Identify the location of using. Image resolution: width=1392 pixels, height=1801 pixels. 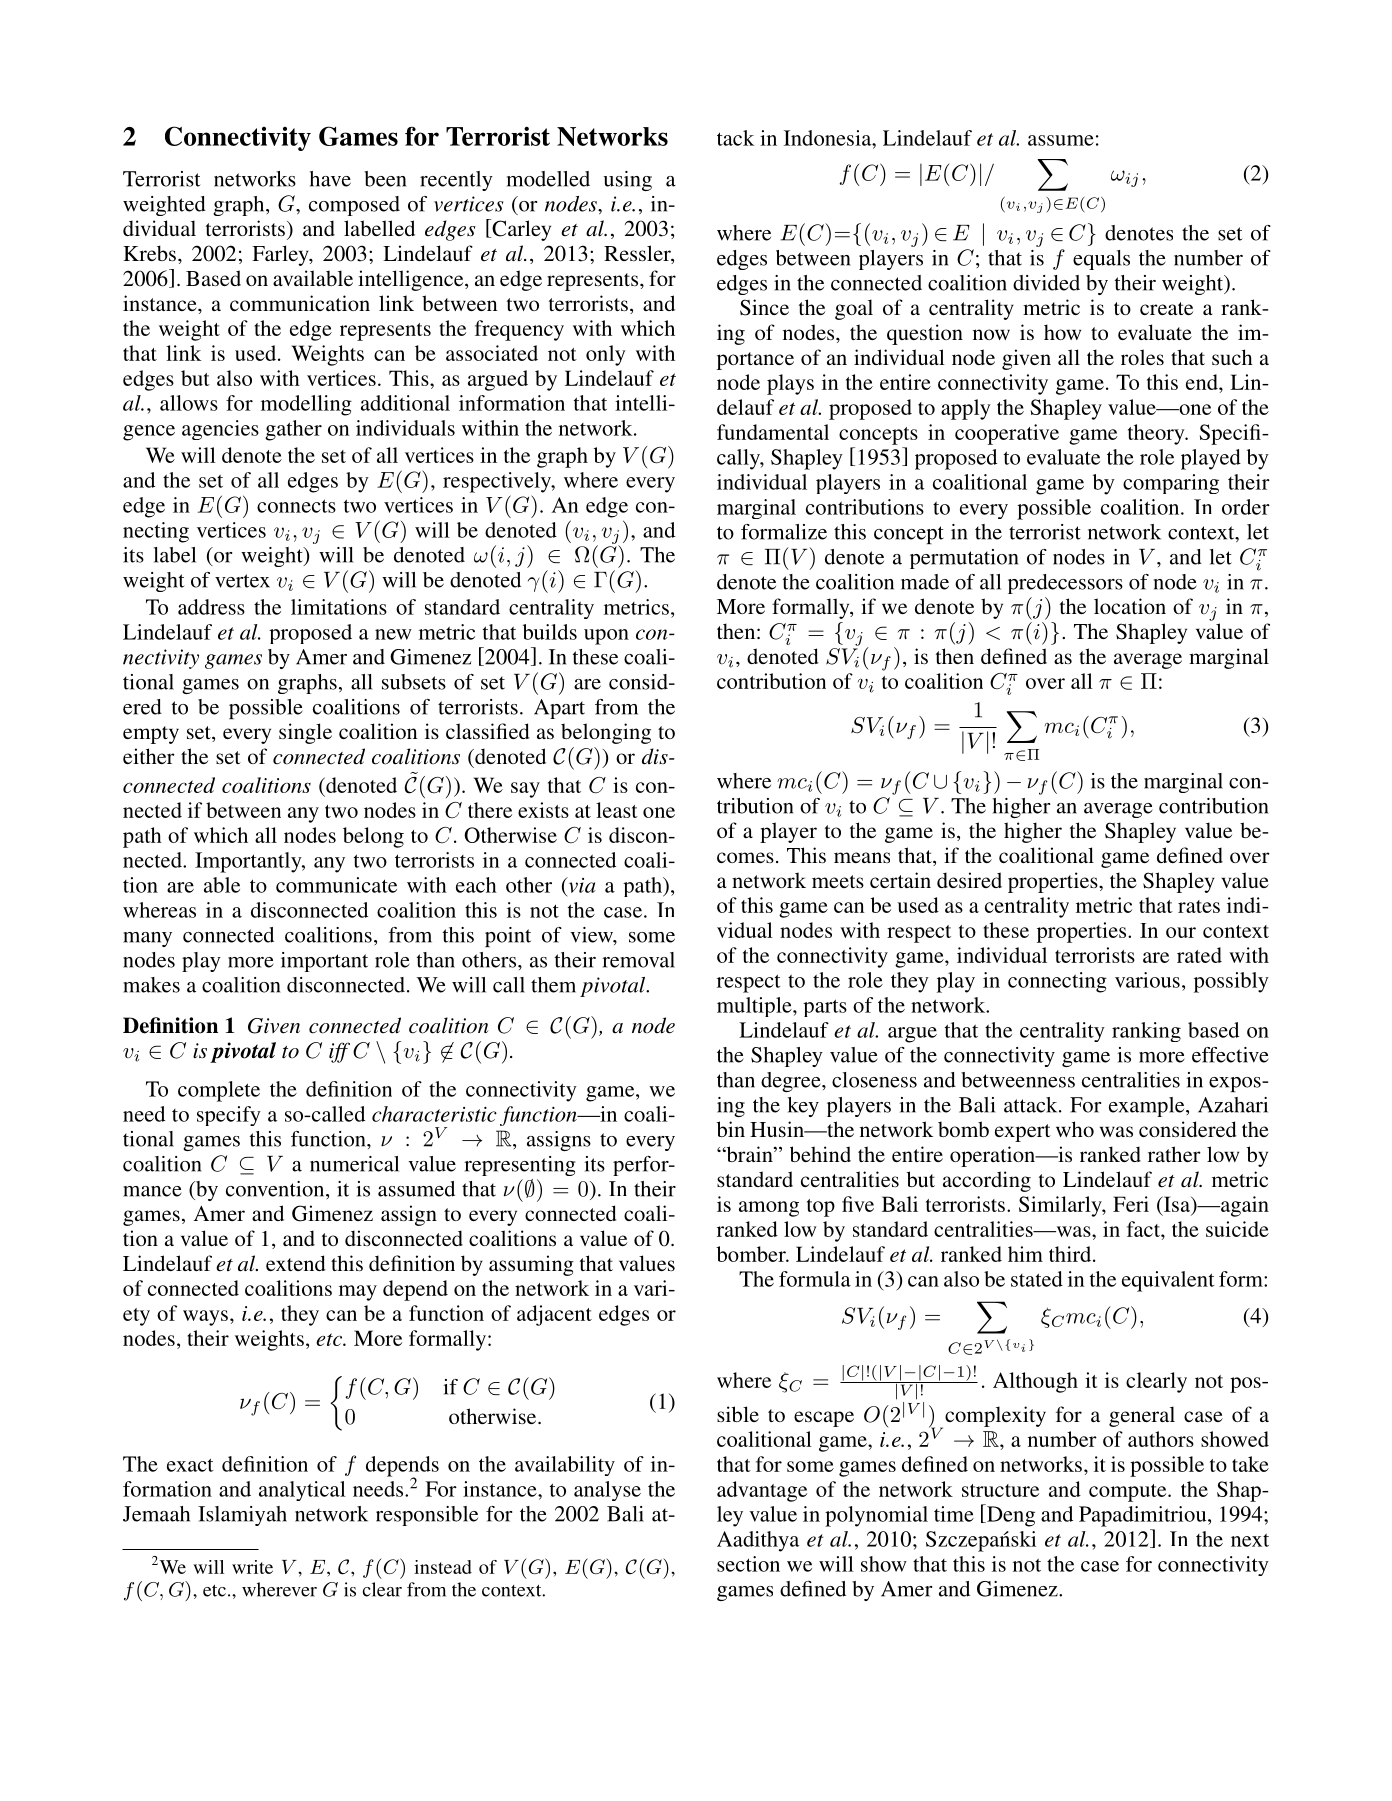
(627, 181).
